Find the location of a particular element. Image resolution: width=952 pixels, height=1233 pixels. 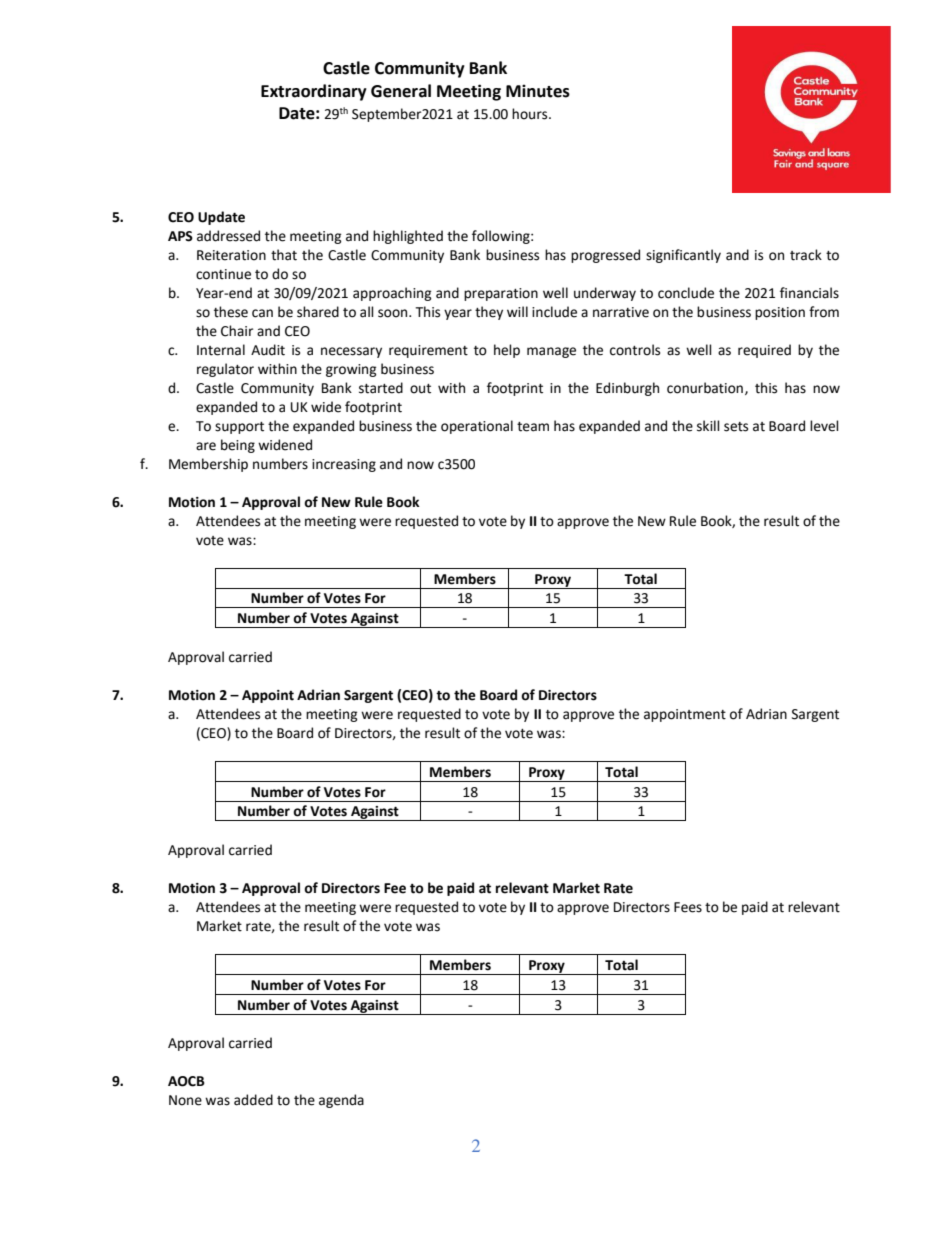

added is located at coordinates (253, 1100).
